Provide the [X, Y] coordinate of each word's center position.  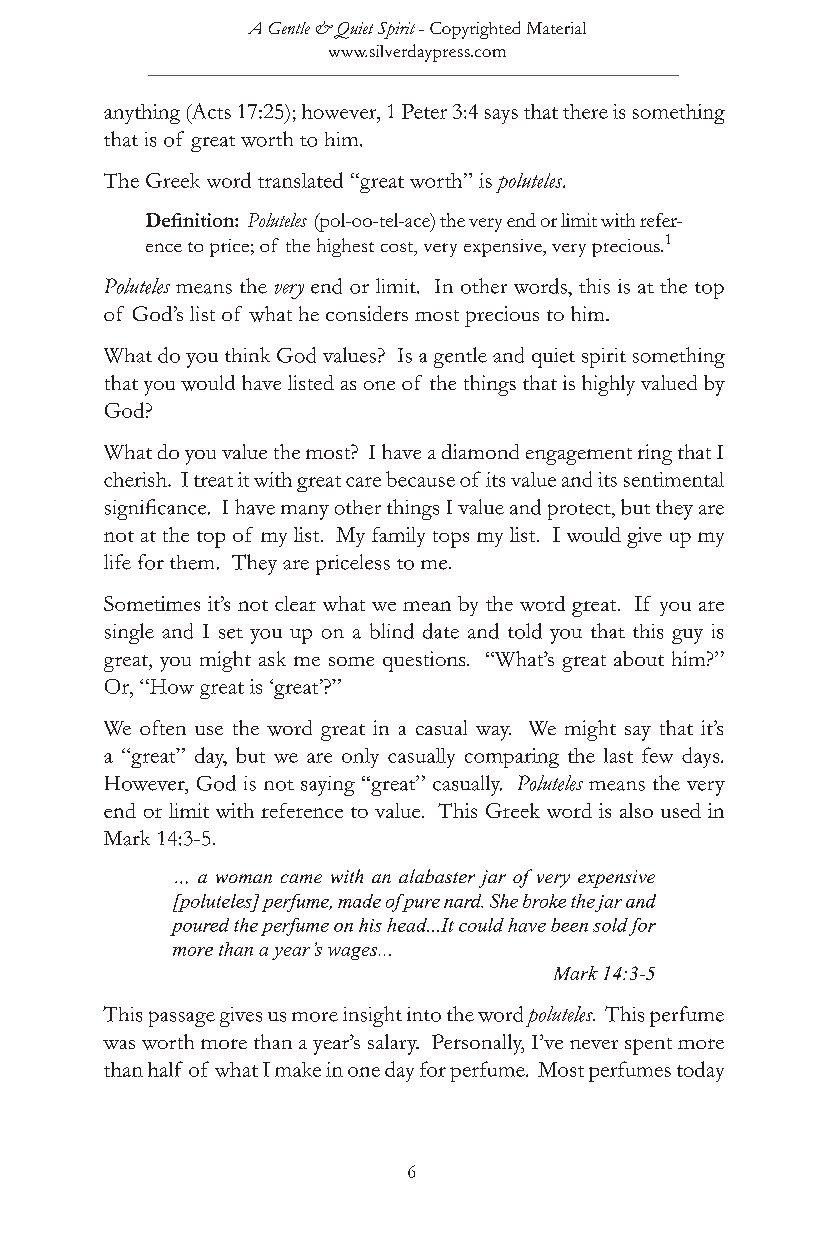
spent [648, 1046]
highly [608, 385]
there [585, 111]
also [636, 810]
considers [367, 313]
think [247, 354]
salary [393, 1044]
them [192, 562]
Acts [210, 111]
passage [182, 1019]
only [360, 758]
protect [580, 511]
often [163, 727]
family [398, 537]
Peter [424, 111]
